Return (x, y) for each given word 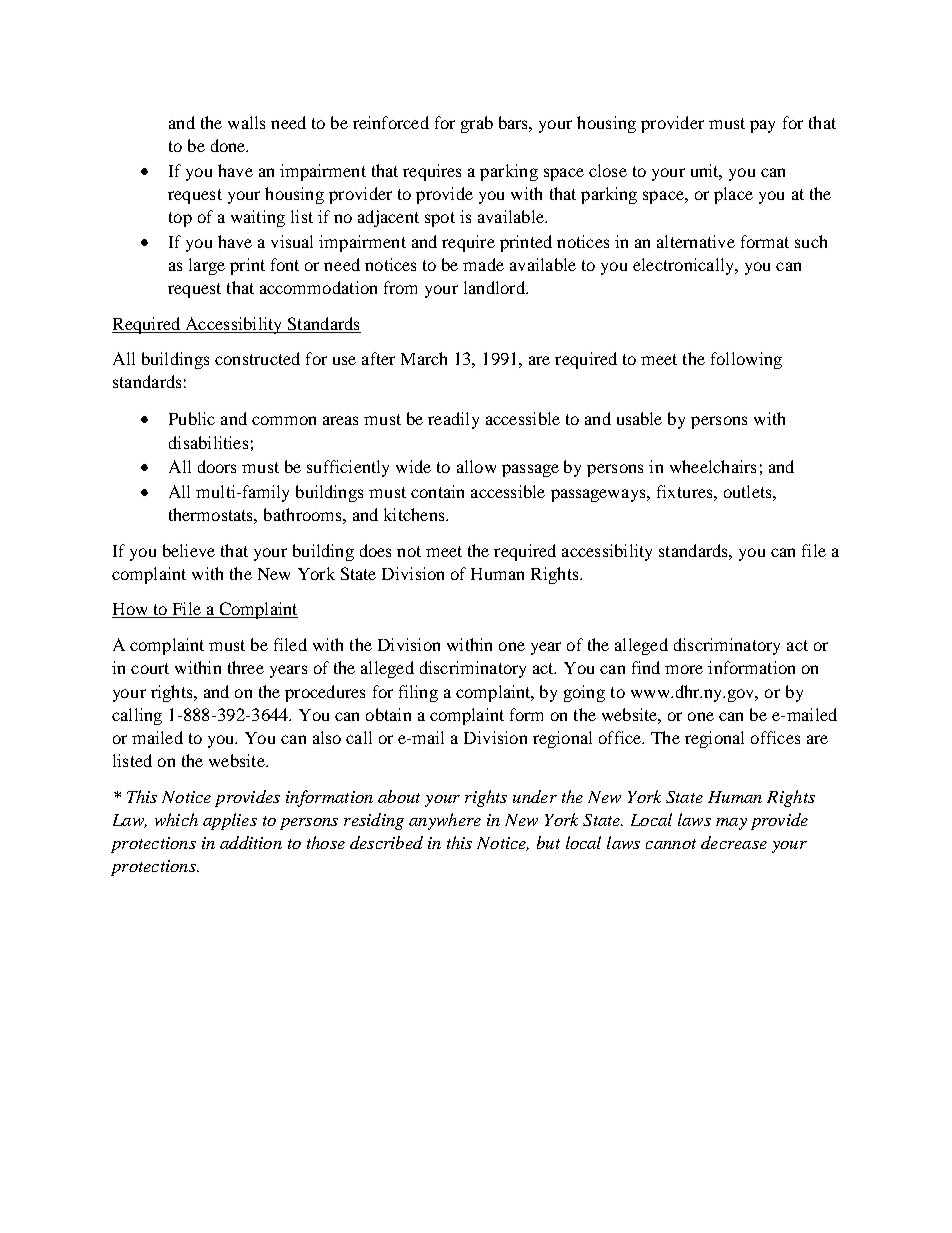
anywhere (445, 821)
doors (217, 466)
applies (230, 821)
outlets (749, 491)
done (229, 145)
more (684, 669)
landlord (495, 287)
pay (762, 126)
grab (477, 124)
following (746, 360)
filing (418, 693)
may (731, 824)
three (246, 667)
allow (476, 466)
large (207, 266)
